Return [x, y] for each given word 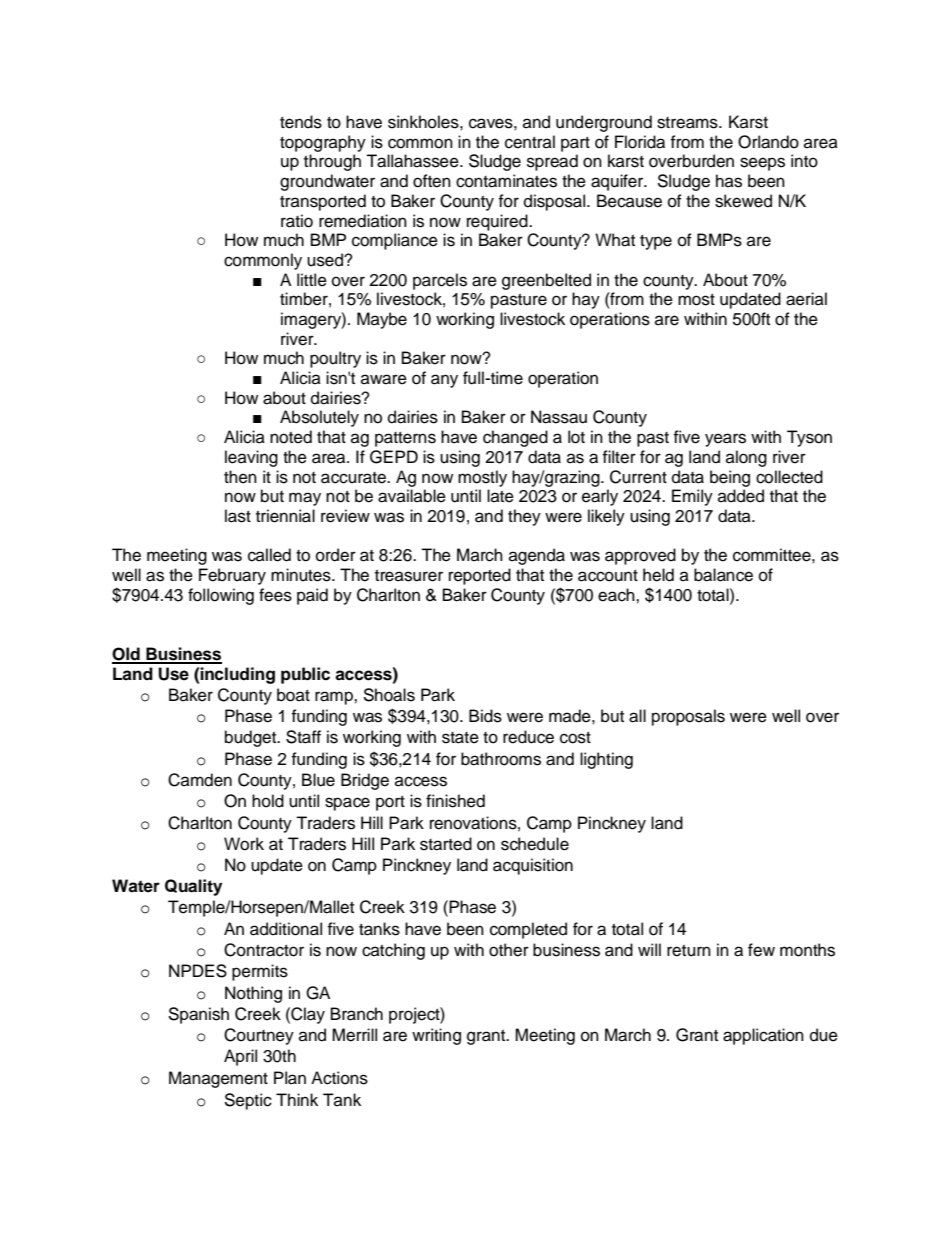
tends [301, 122]
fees [275, 595]
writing [436, 1036]
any [444, 381]
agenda [537, 556]
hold [268, 801]
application [763, 1036]
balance [723, 575]
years [725, 440]
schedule [535, 844]
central [530, 142]
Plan [290, 1078]
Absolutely [319, 418]
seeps [762, 164]
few [761, 950]
